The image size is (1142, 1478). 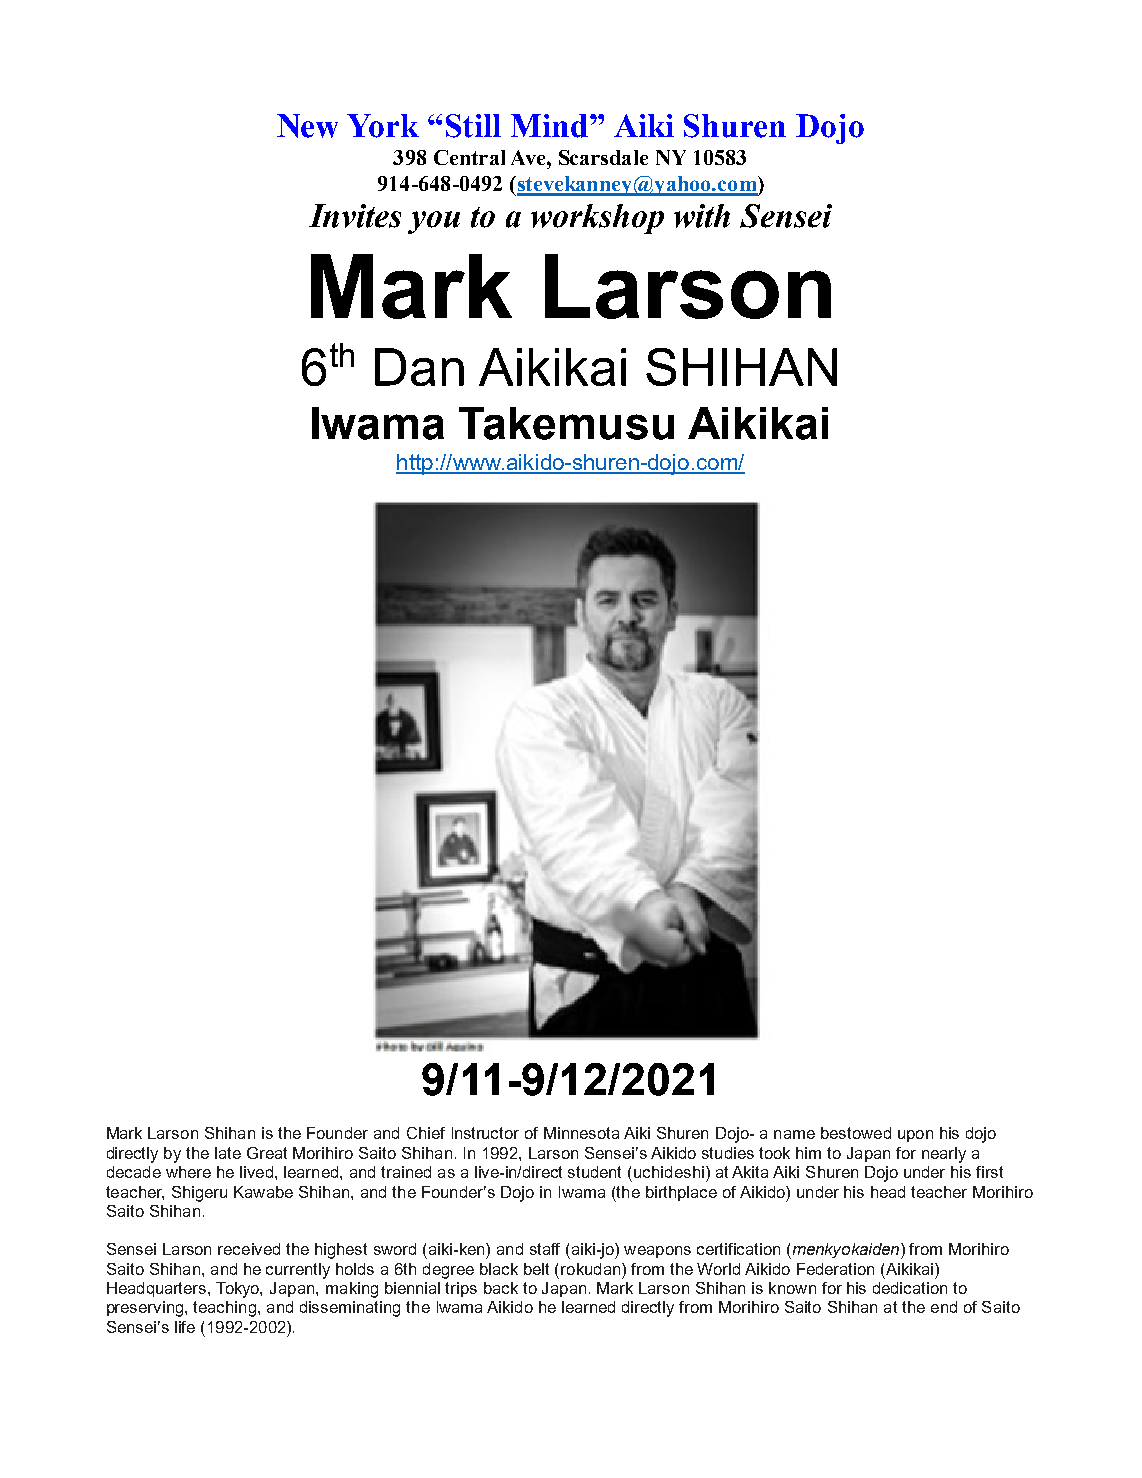 I want to click on upon, so click(x=915, y=1136).
